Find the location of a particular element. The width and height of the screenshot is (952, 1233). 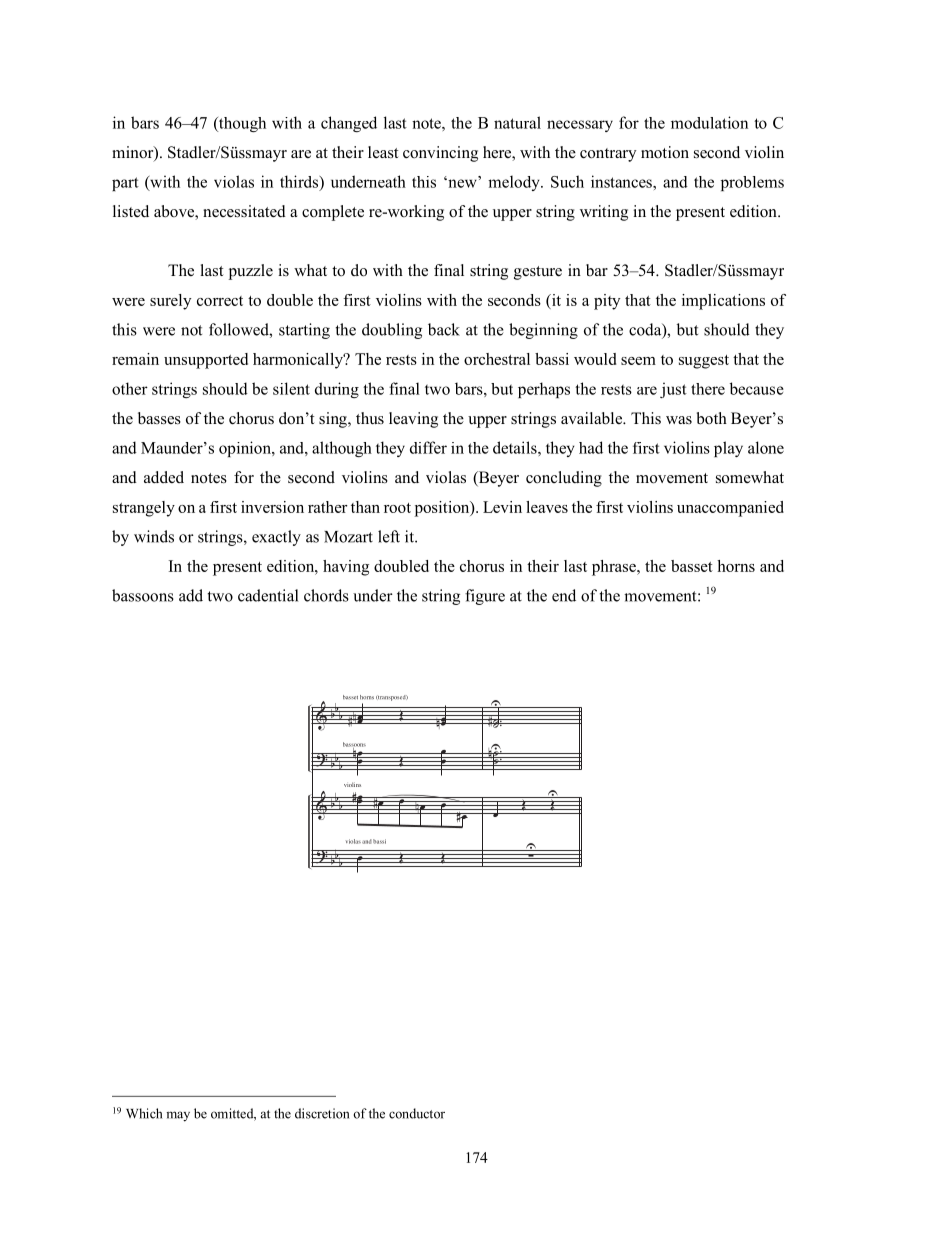

convincing is located at coordinates (440, 154).
